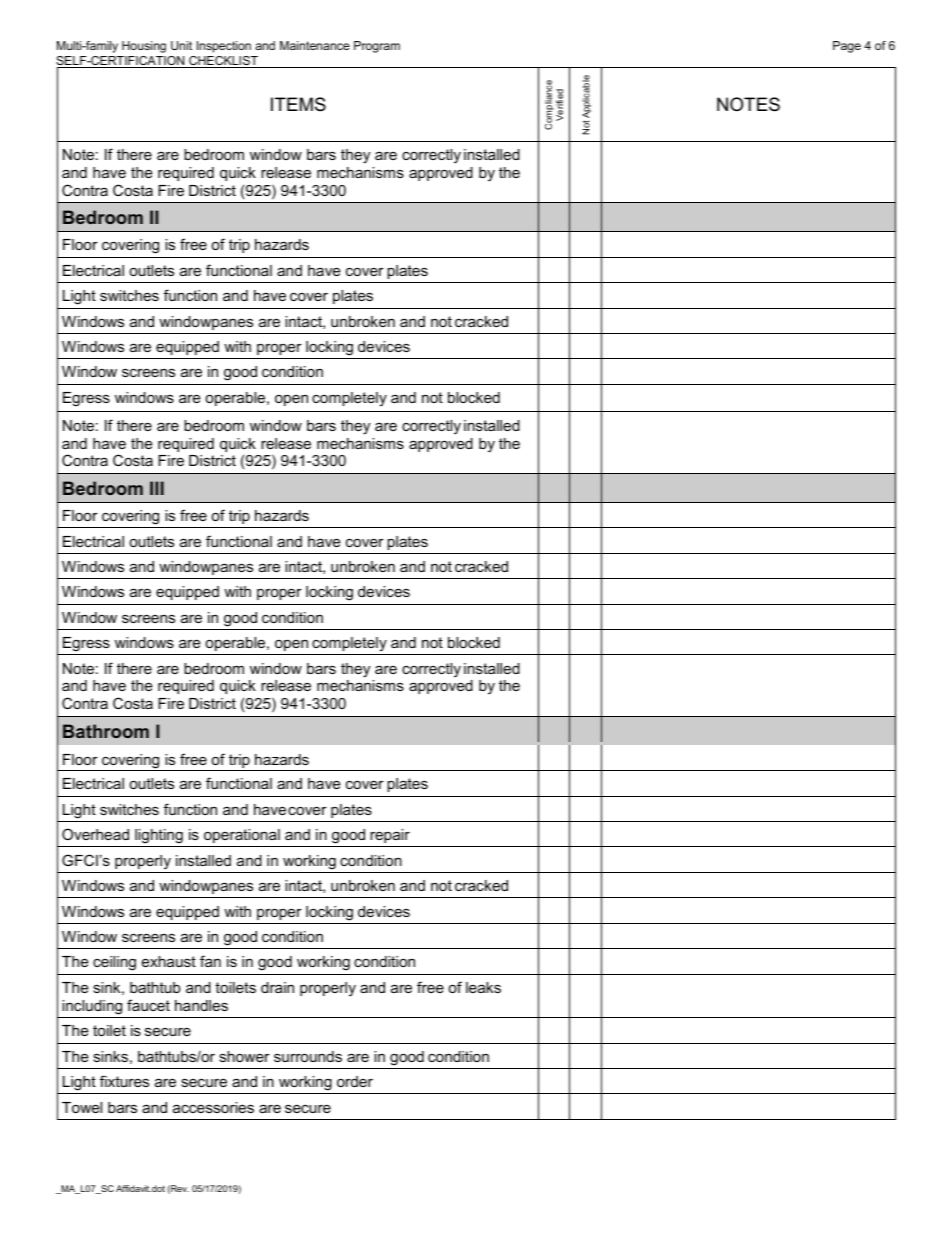 The width and height of the screenshot is (952, 1233). Describe the element at coordinates (377, 47) in the screenshot. I see `Program` at that location.
